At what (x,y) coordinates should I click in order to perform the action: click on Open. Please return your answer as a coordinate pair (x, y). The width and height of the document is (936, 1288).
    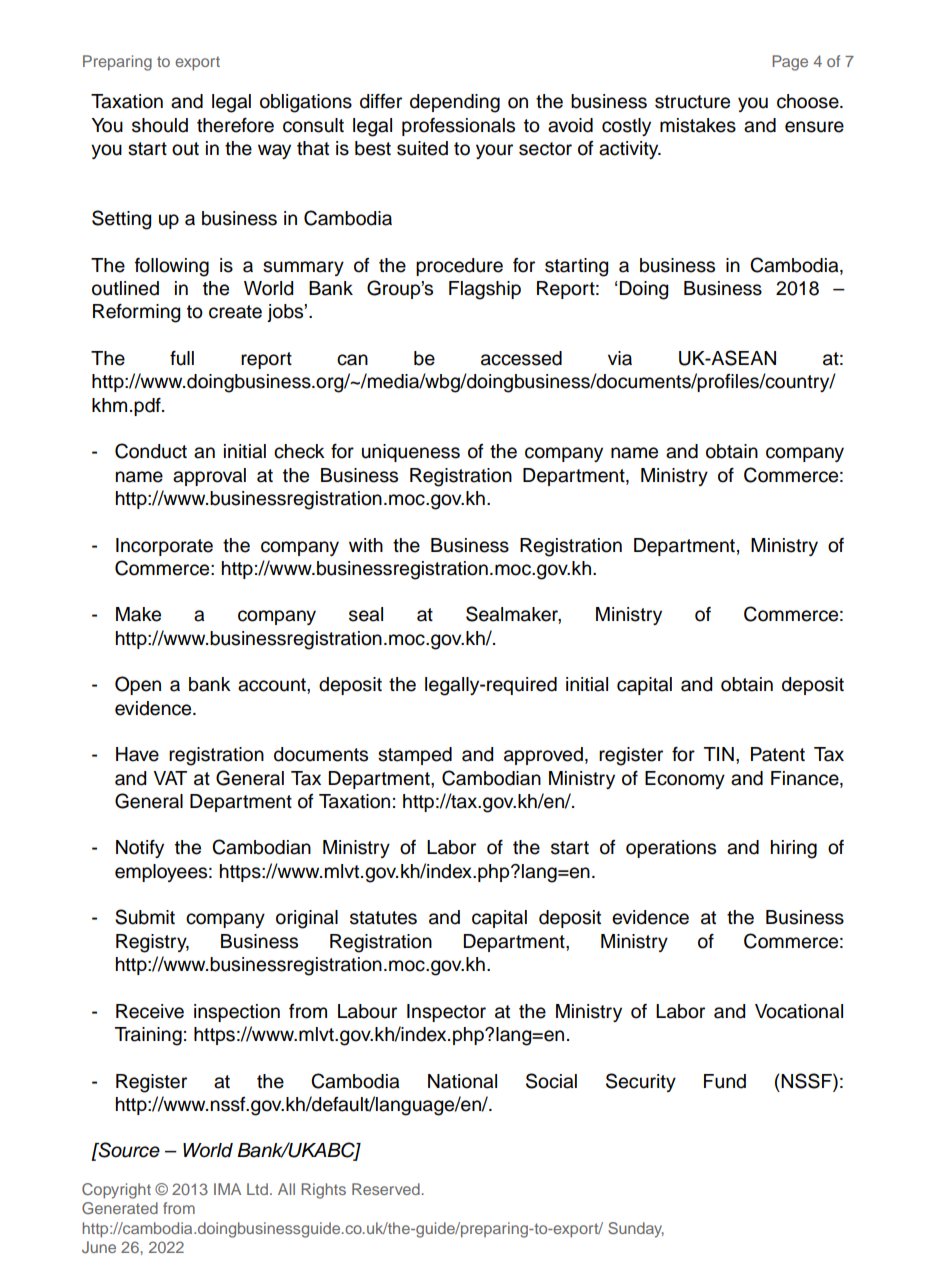
    Looking at the image, I should click on (138, 685).
